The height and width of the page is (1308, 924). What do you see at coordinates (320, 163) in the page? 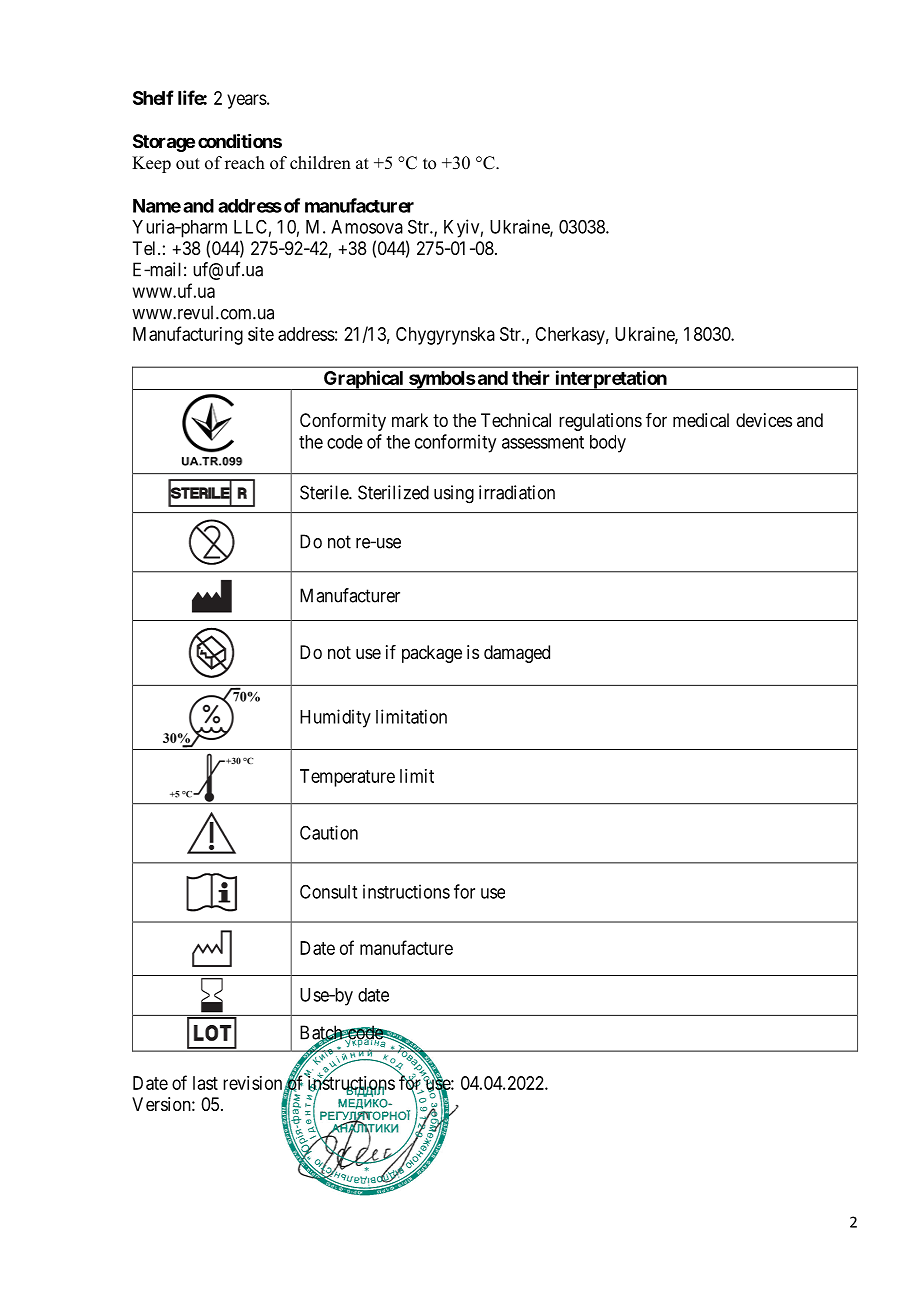
I see `children` at bounding box center [320, 163].
